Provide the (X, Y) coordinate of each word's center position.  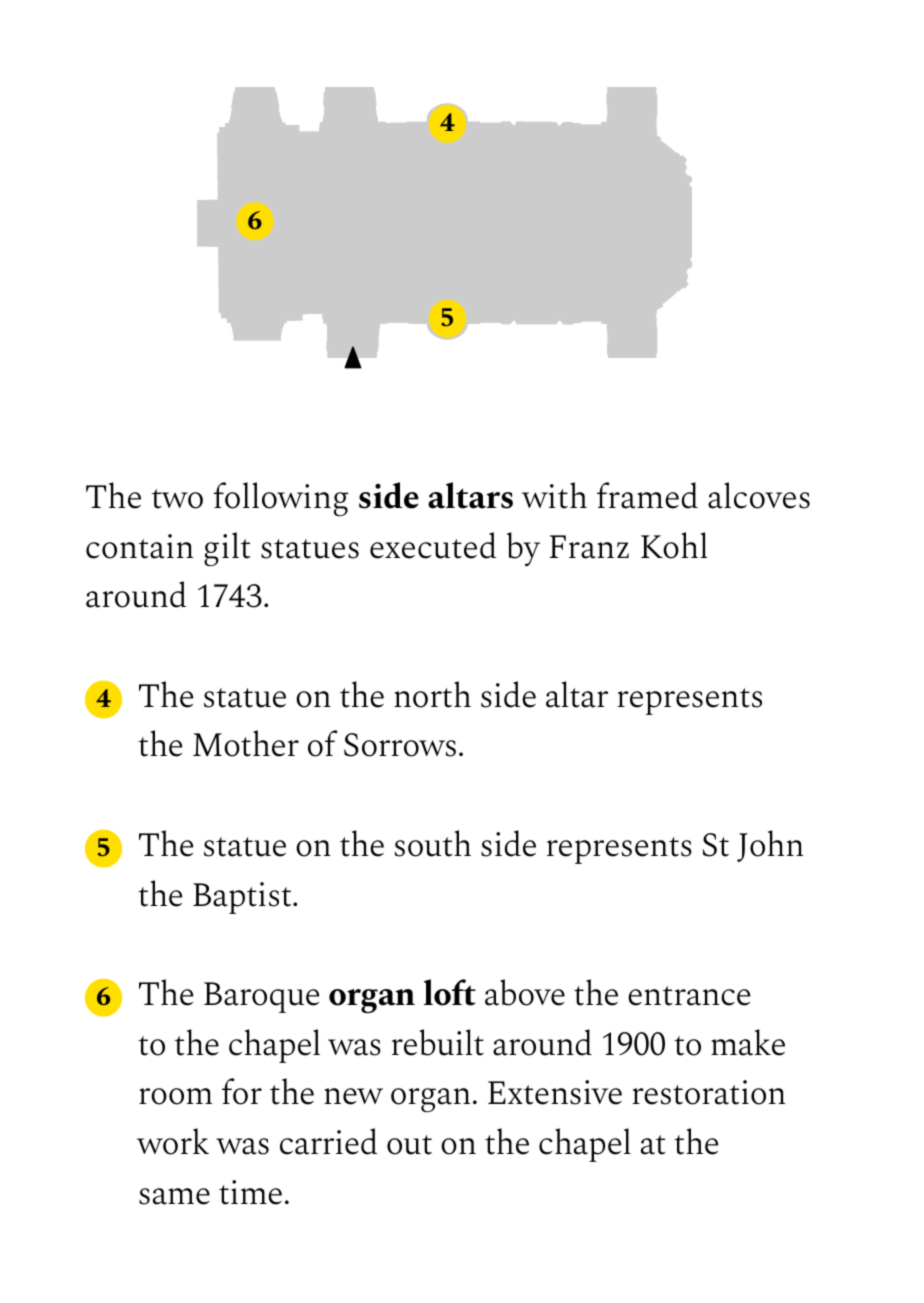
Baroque (261, 997)
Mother (246, 743)
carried (328, 1141)
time (250, 1192)
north (432, 694)
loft (450, 992)
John (770, 846)
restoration (708, 1092)
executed (433, 545)
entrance (689, 996)
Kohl (674, 545)
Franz (589, 547)
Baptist (243, 898)
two (177, 499)
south (433, 843)
